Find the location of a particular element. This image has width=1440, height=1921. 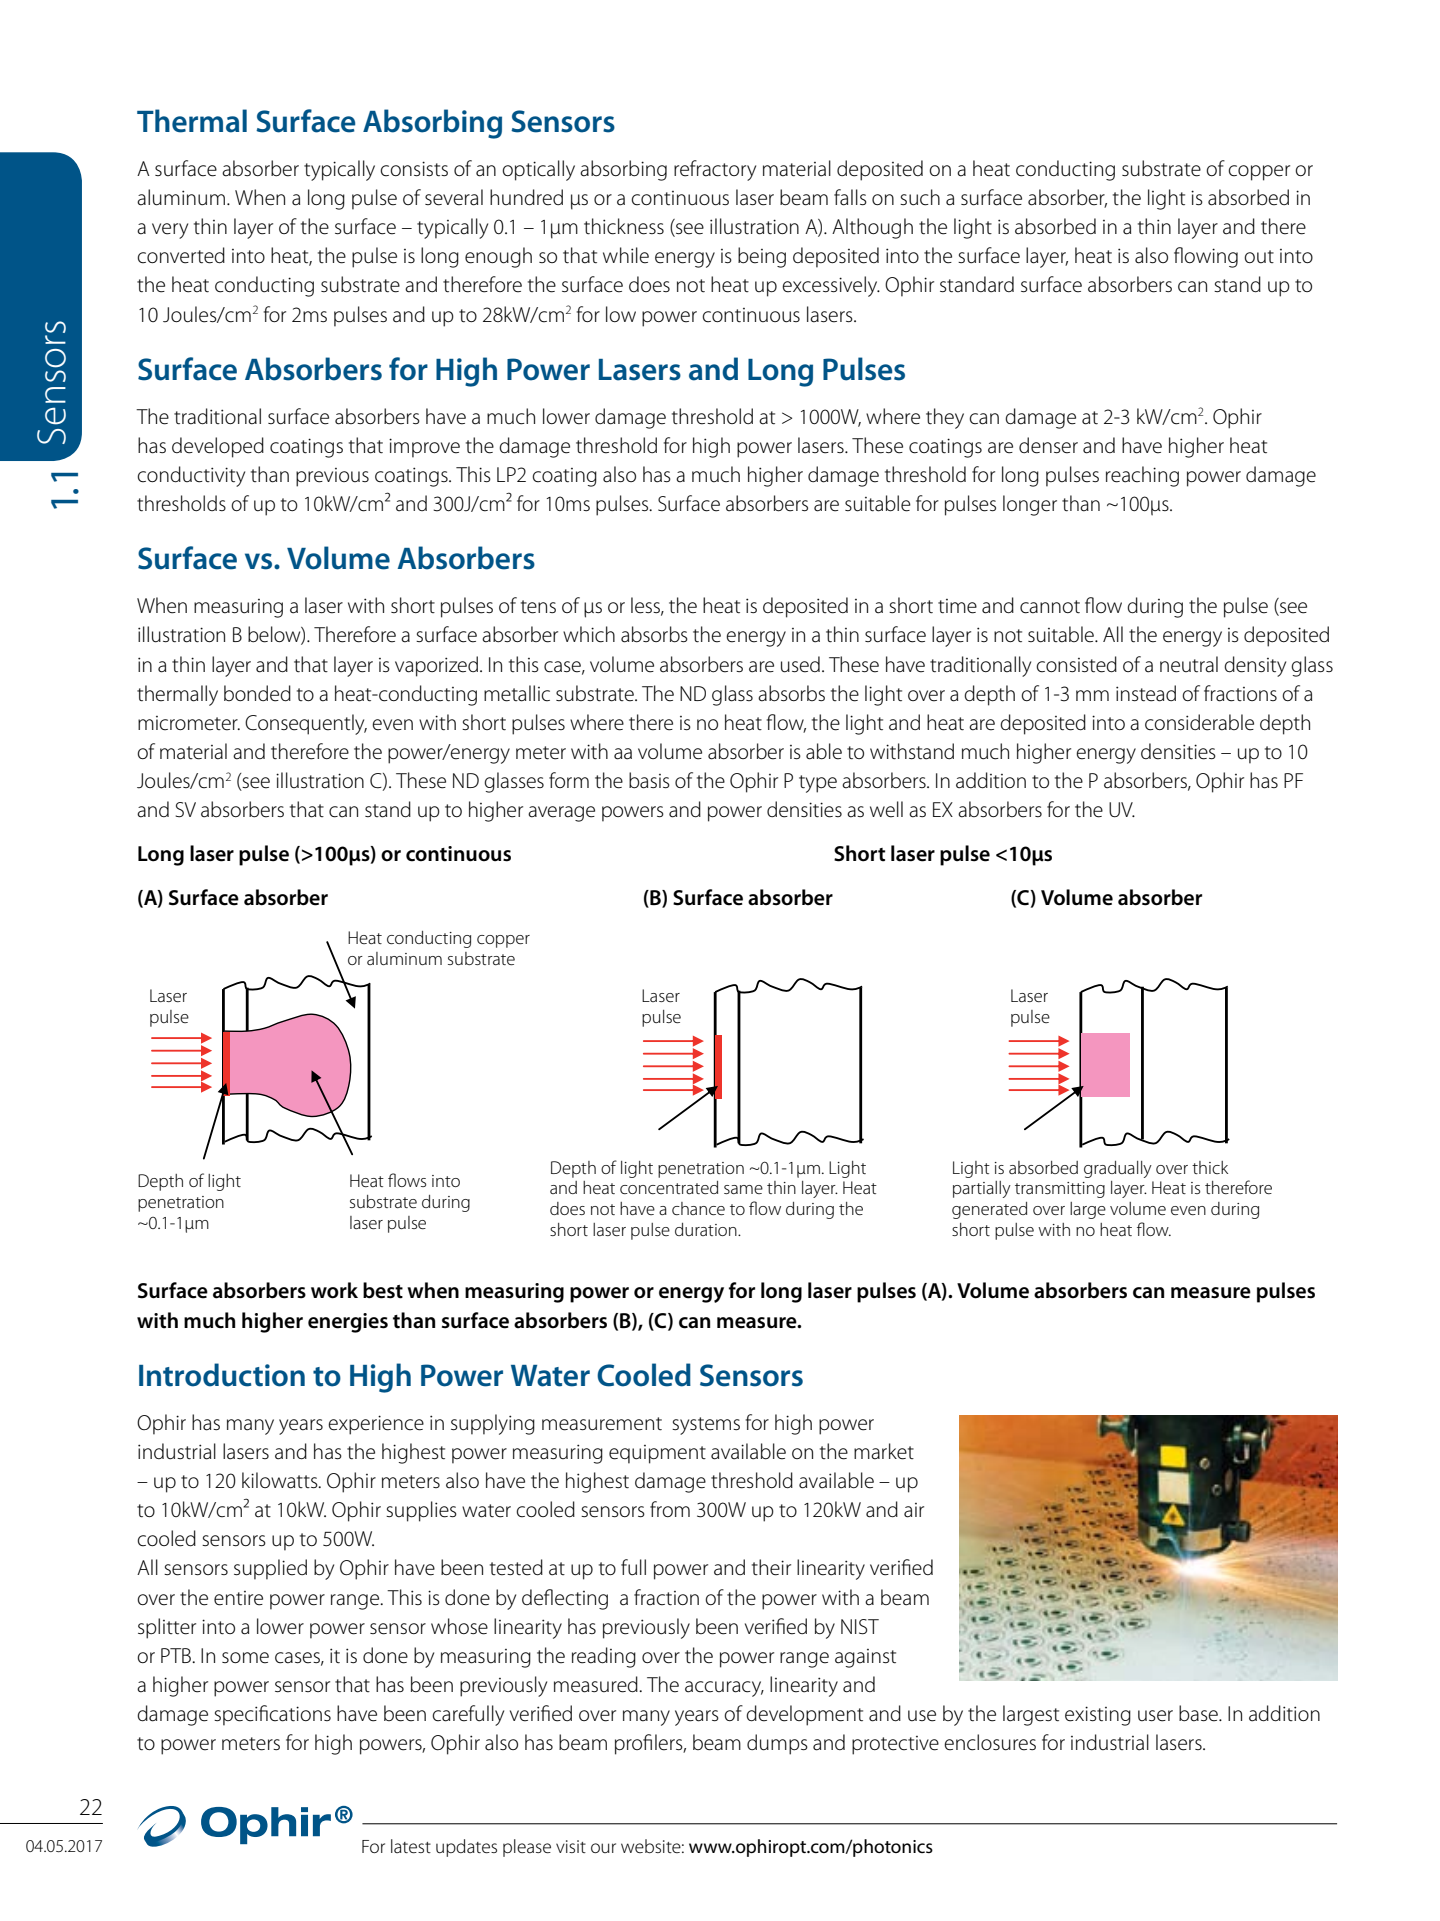

converted is located at coordinates (181, 255).
